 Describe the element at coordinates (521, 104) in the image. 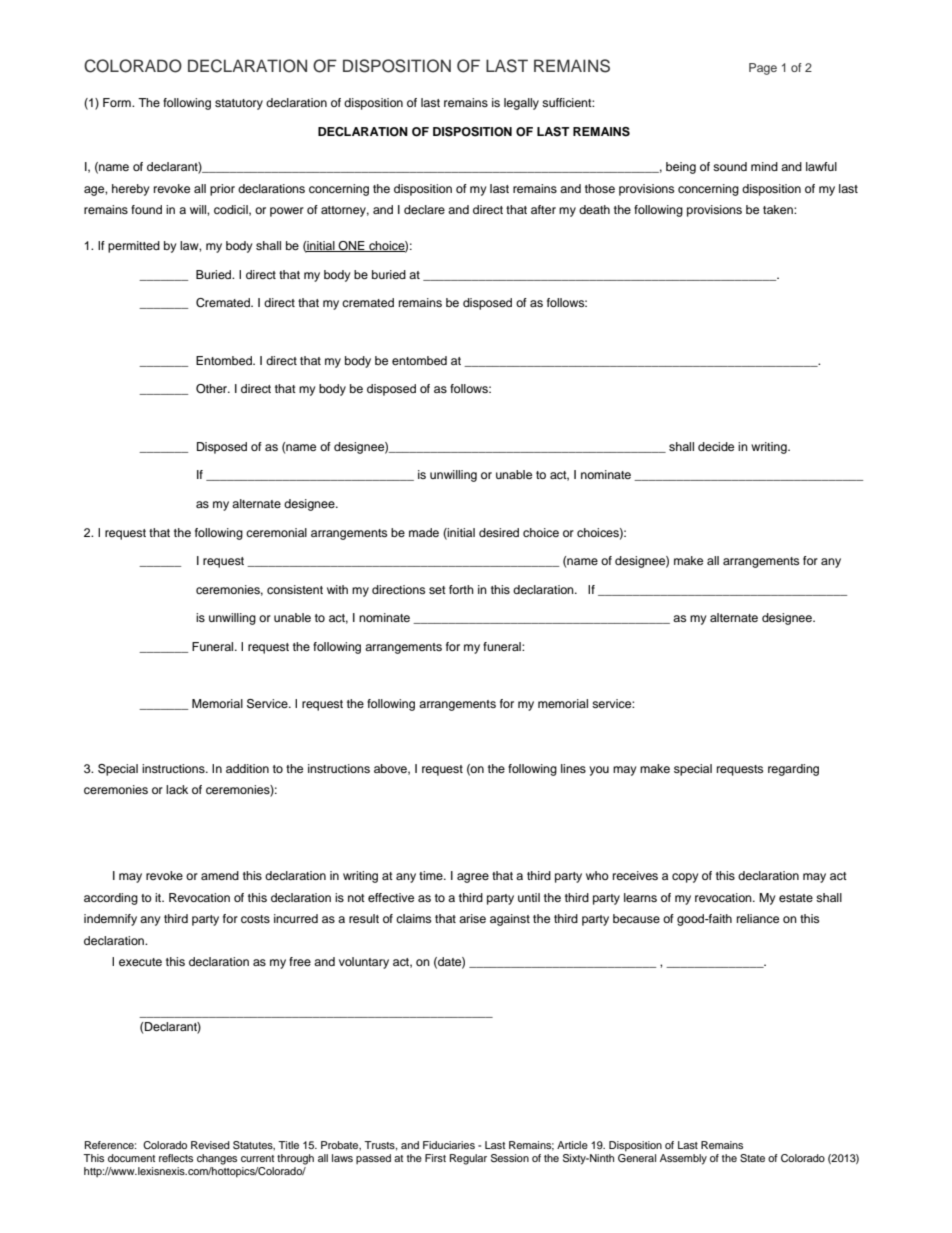

I see `legally` at that location.
